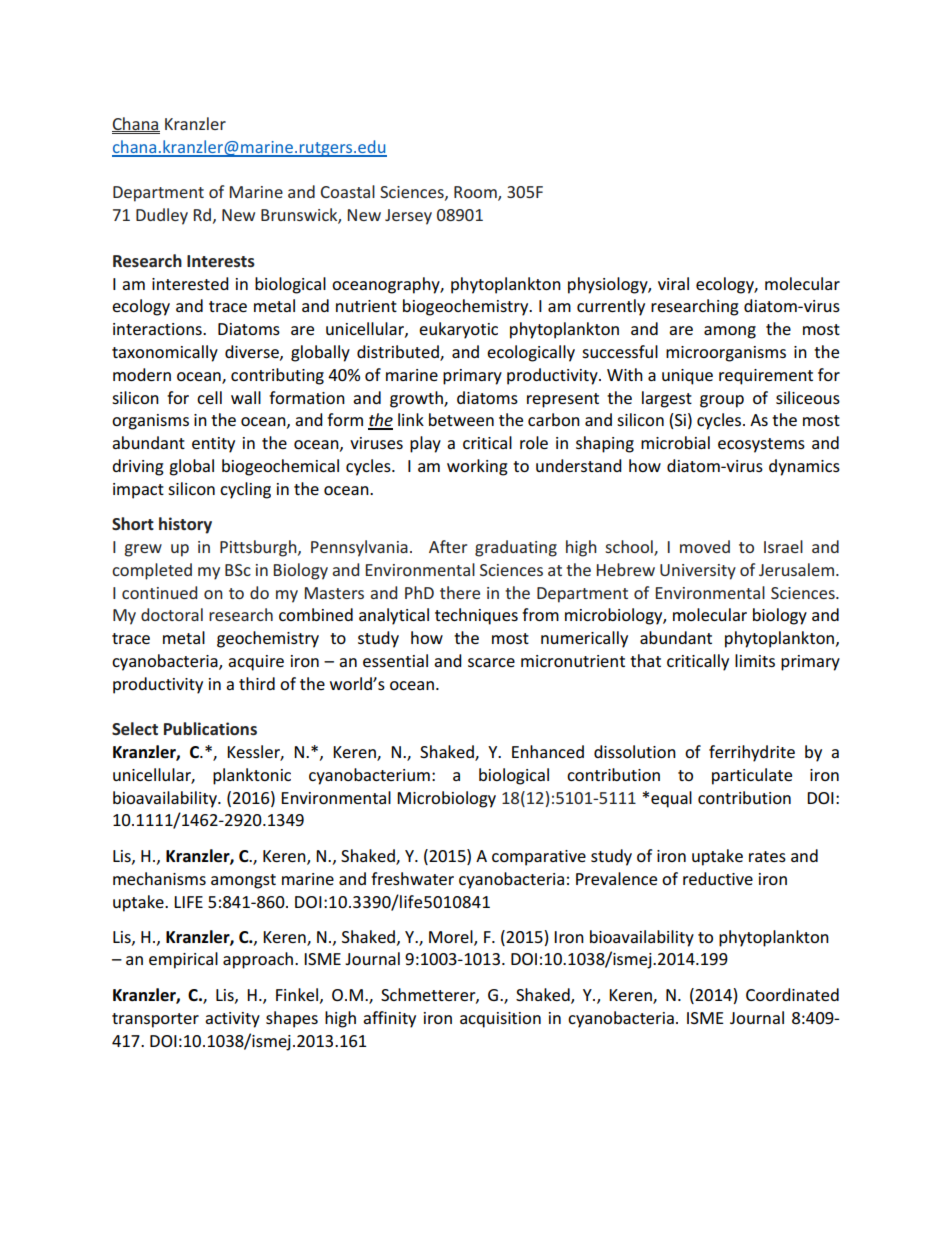  What do you see at coordinates (476, 193) in the page?
I see `Room` at bounding box center [476, 193].
